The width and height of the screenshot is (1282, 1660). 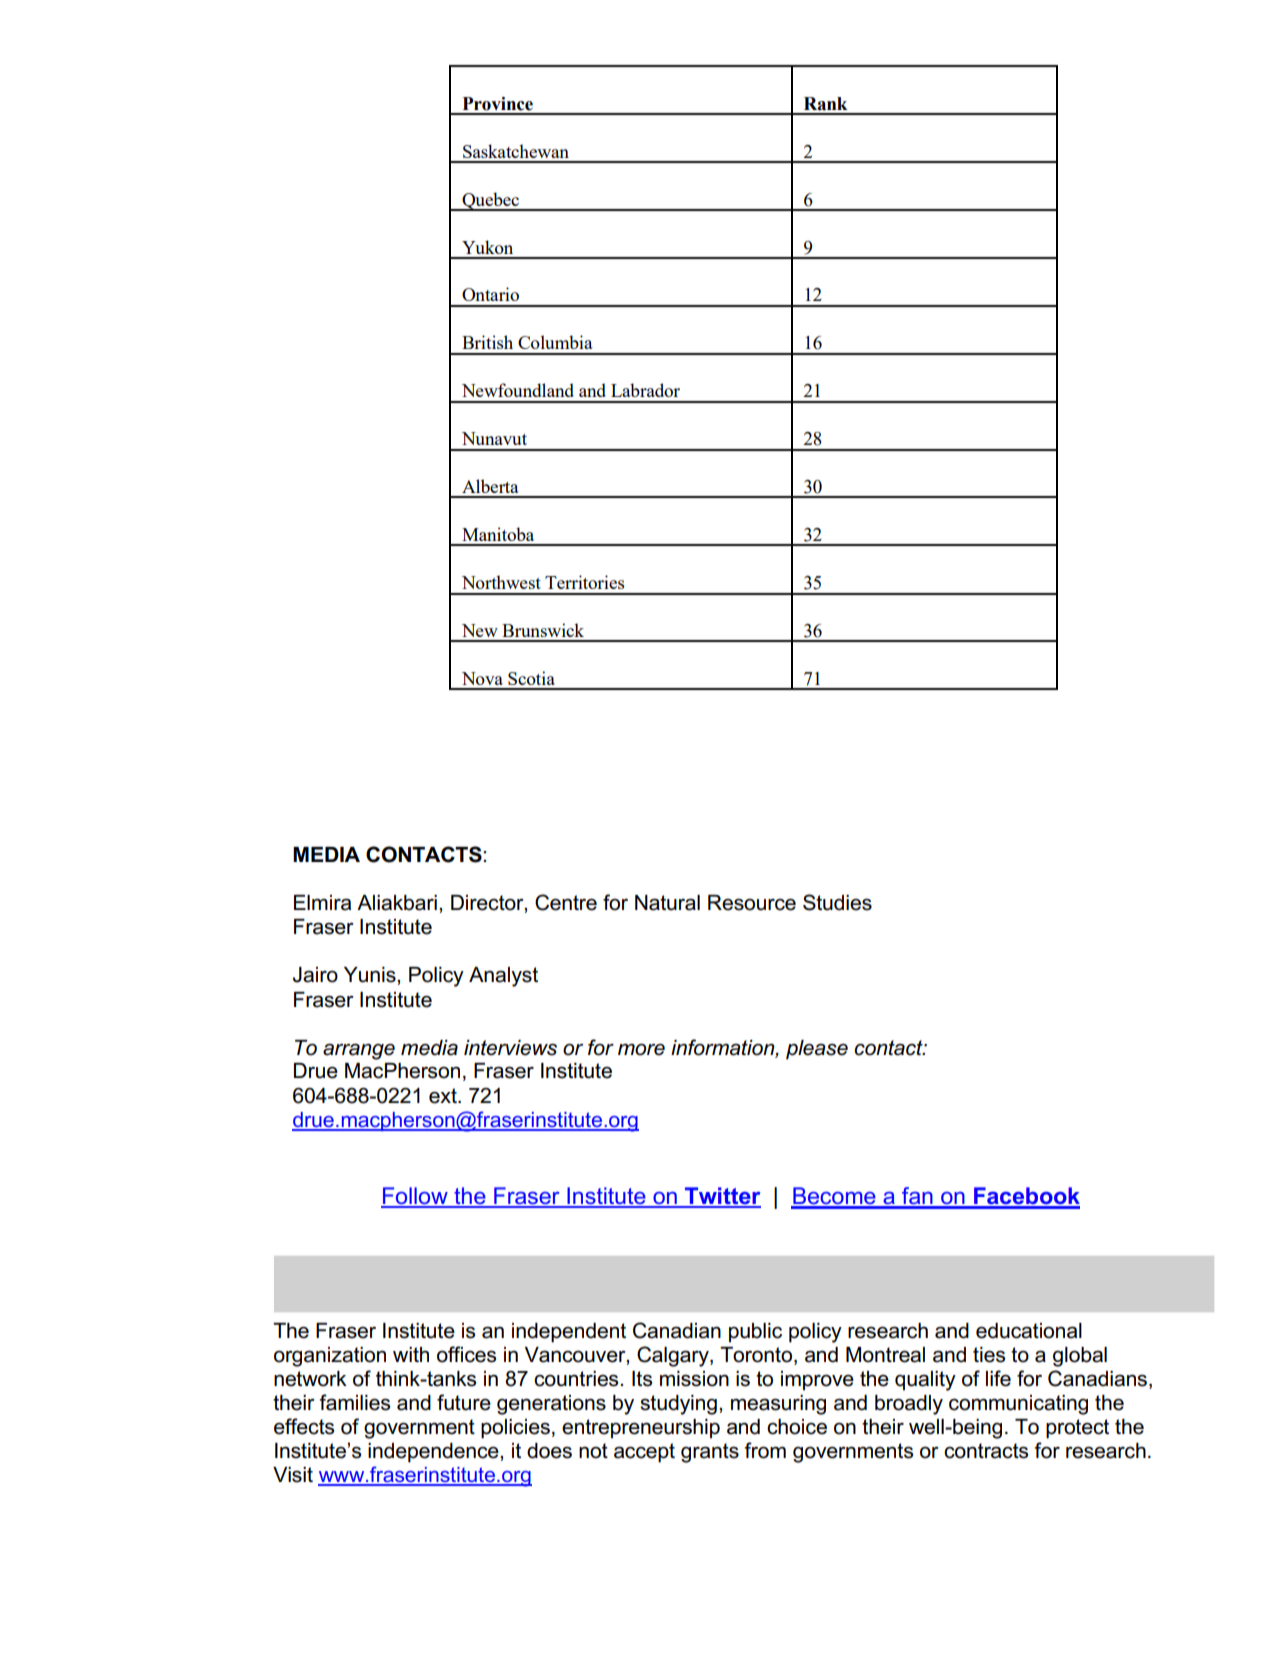 What do you see at coordinates (354, 1402) in the screenshot?
I see `families` at bounding box center [354, 1402].
